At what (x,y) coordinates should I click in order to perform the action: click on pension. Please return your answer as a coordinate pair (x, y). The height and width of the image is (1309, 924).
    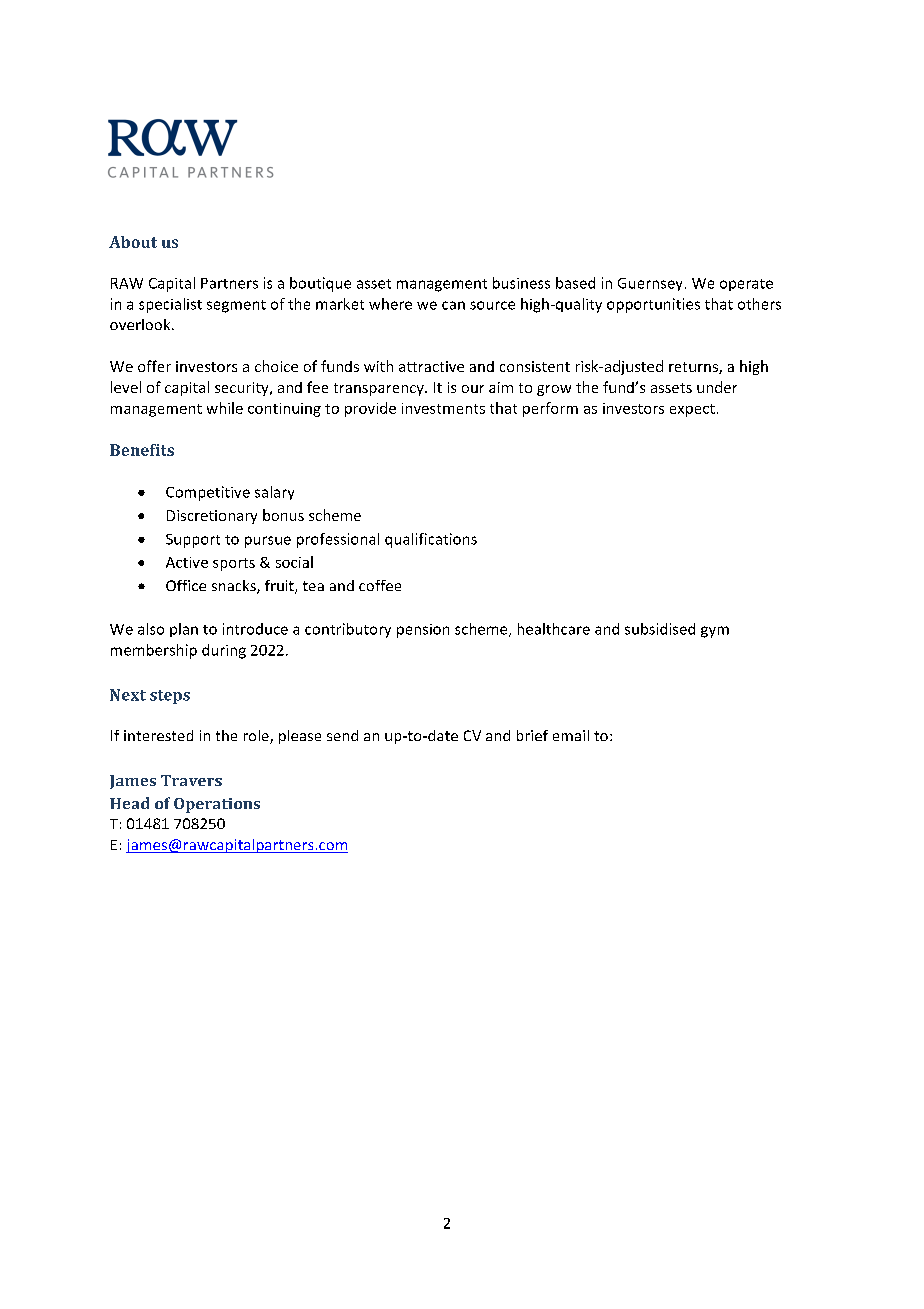
    Looking at the image, I should click on (423, 631).
